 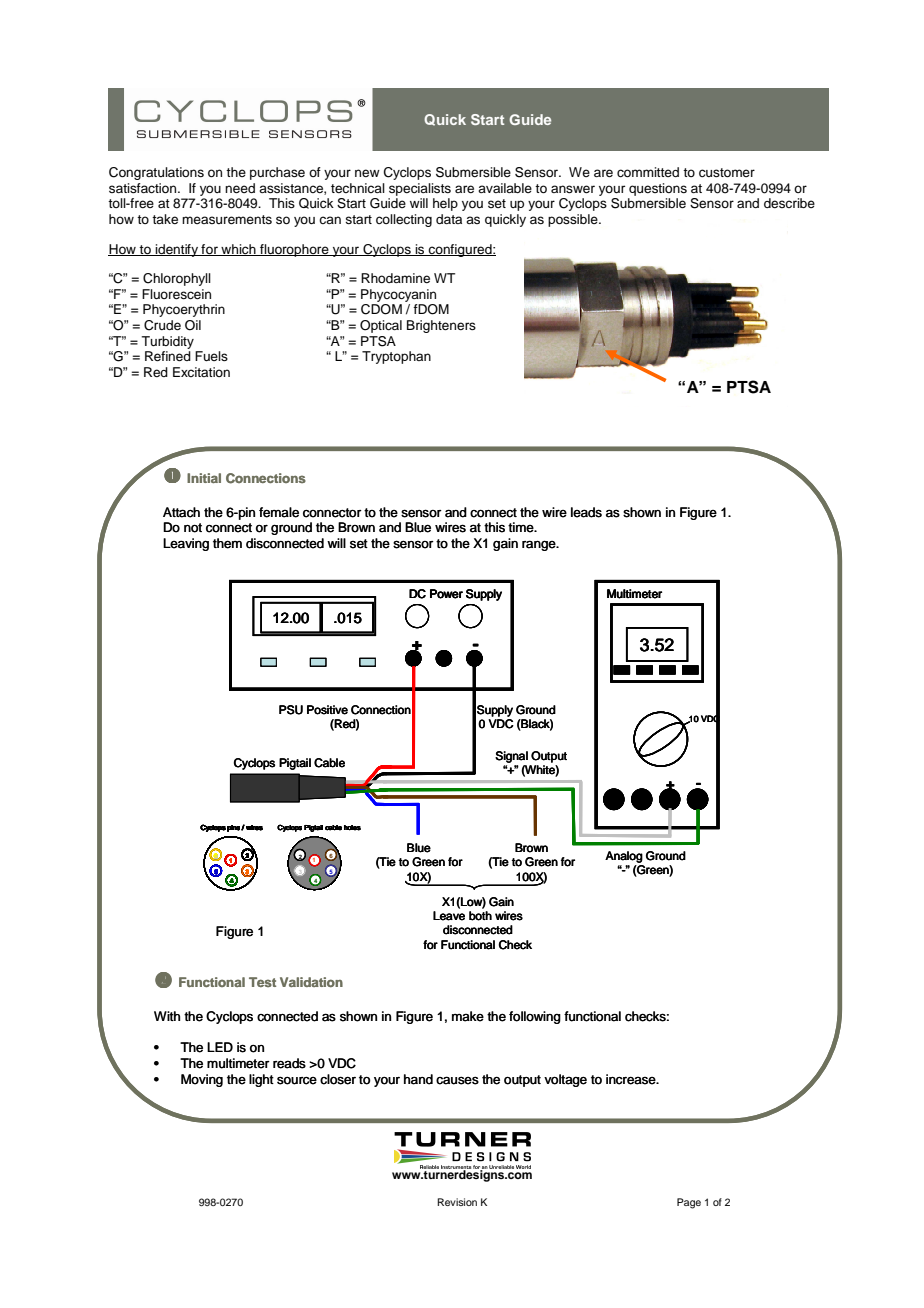 I want to click on Tryptophan, so click(x=396, y=357).
